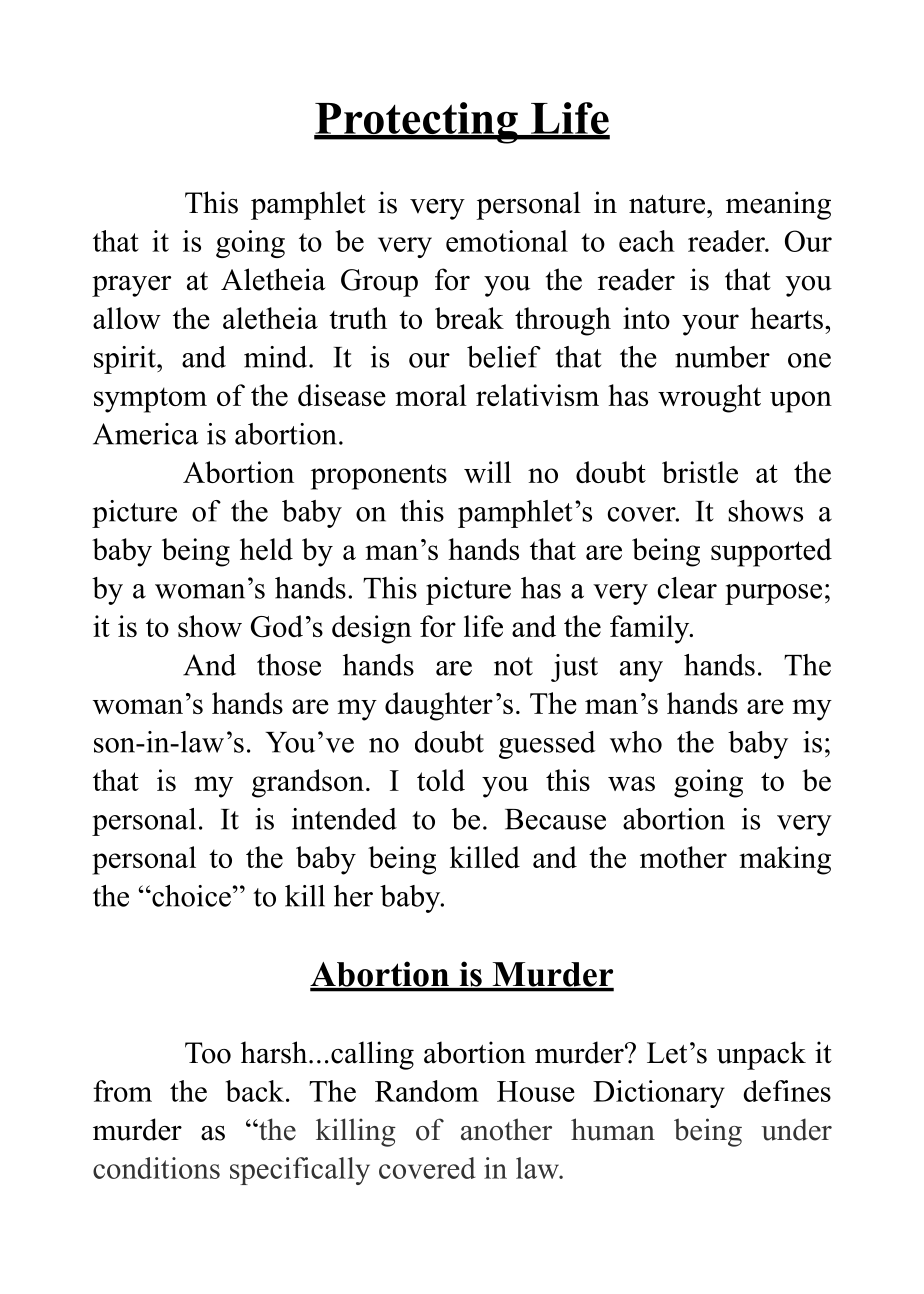 The image size is (924, 1294). Describe the element at coordinates (131, 286) in the screenshot. I see `prayer` at that location.
